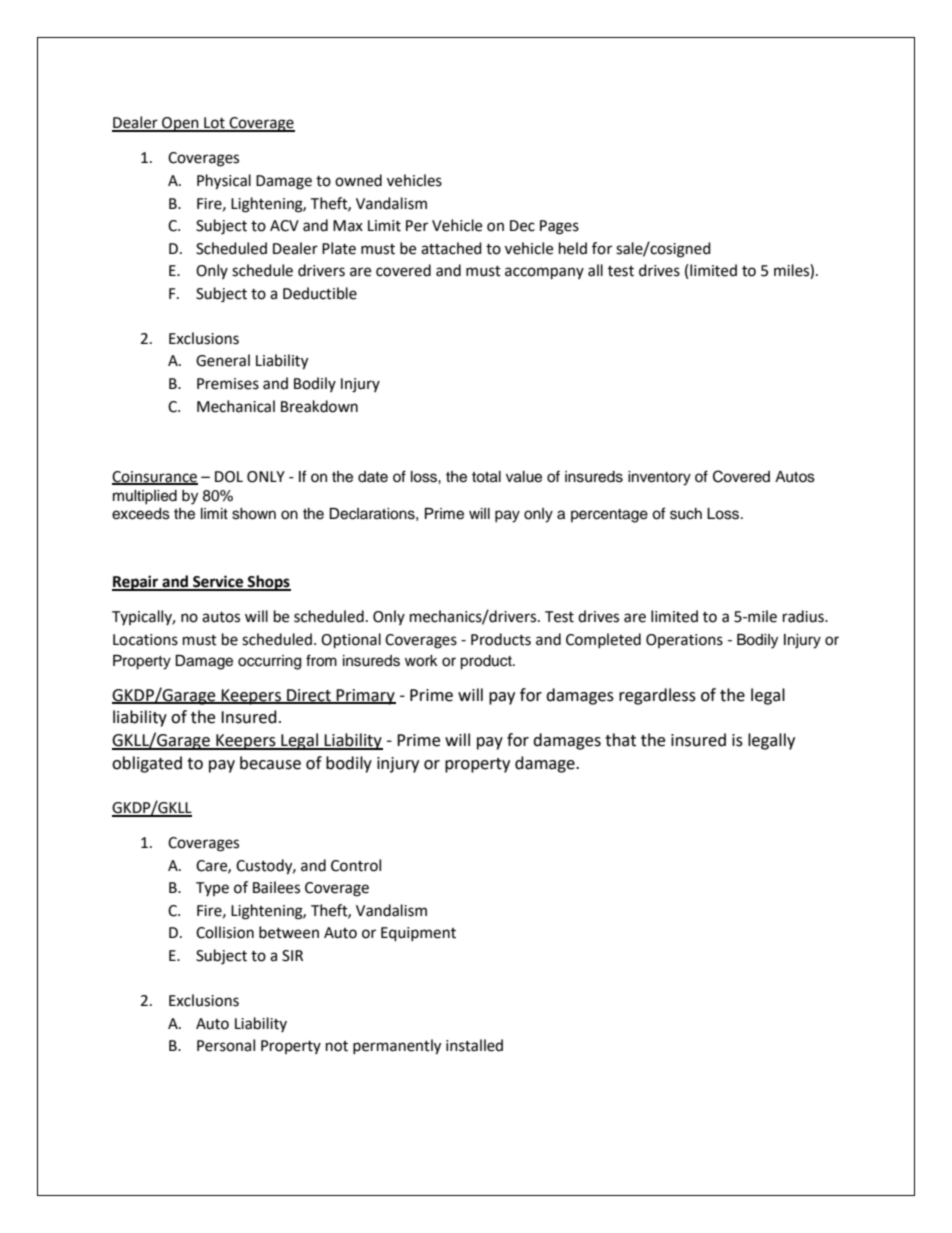 The image size is (952, 1233). Describe the element at coordinates (620, 740) in the image. I see `that` at that location.
